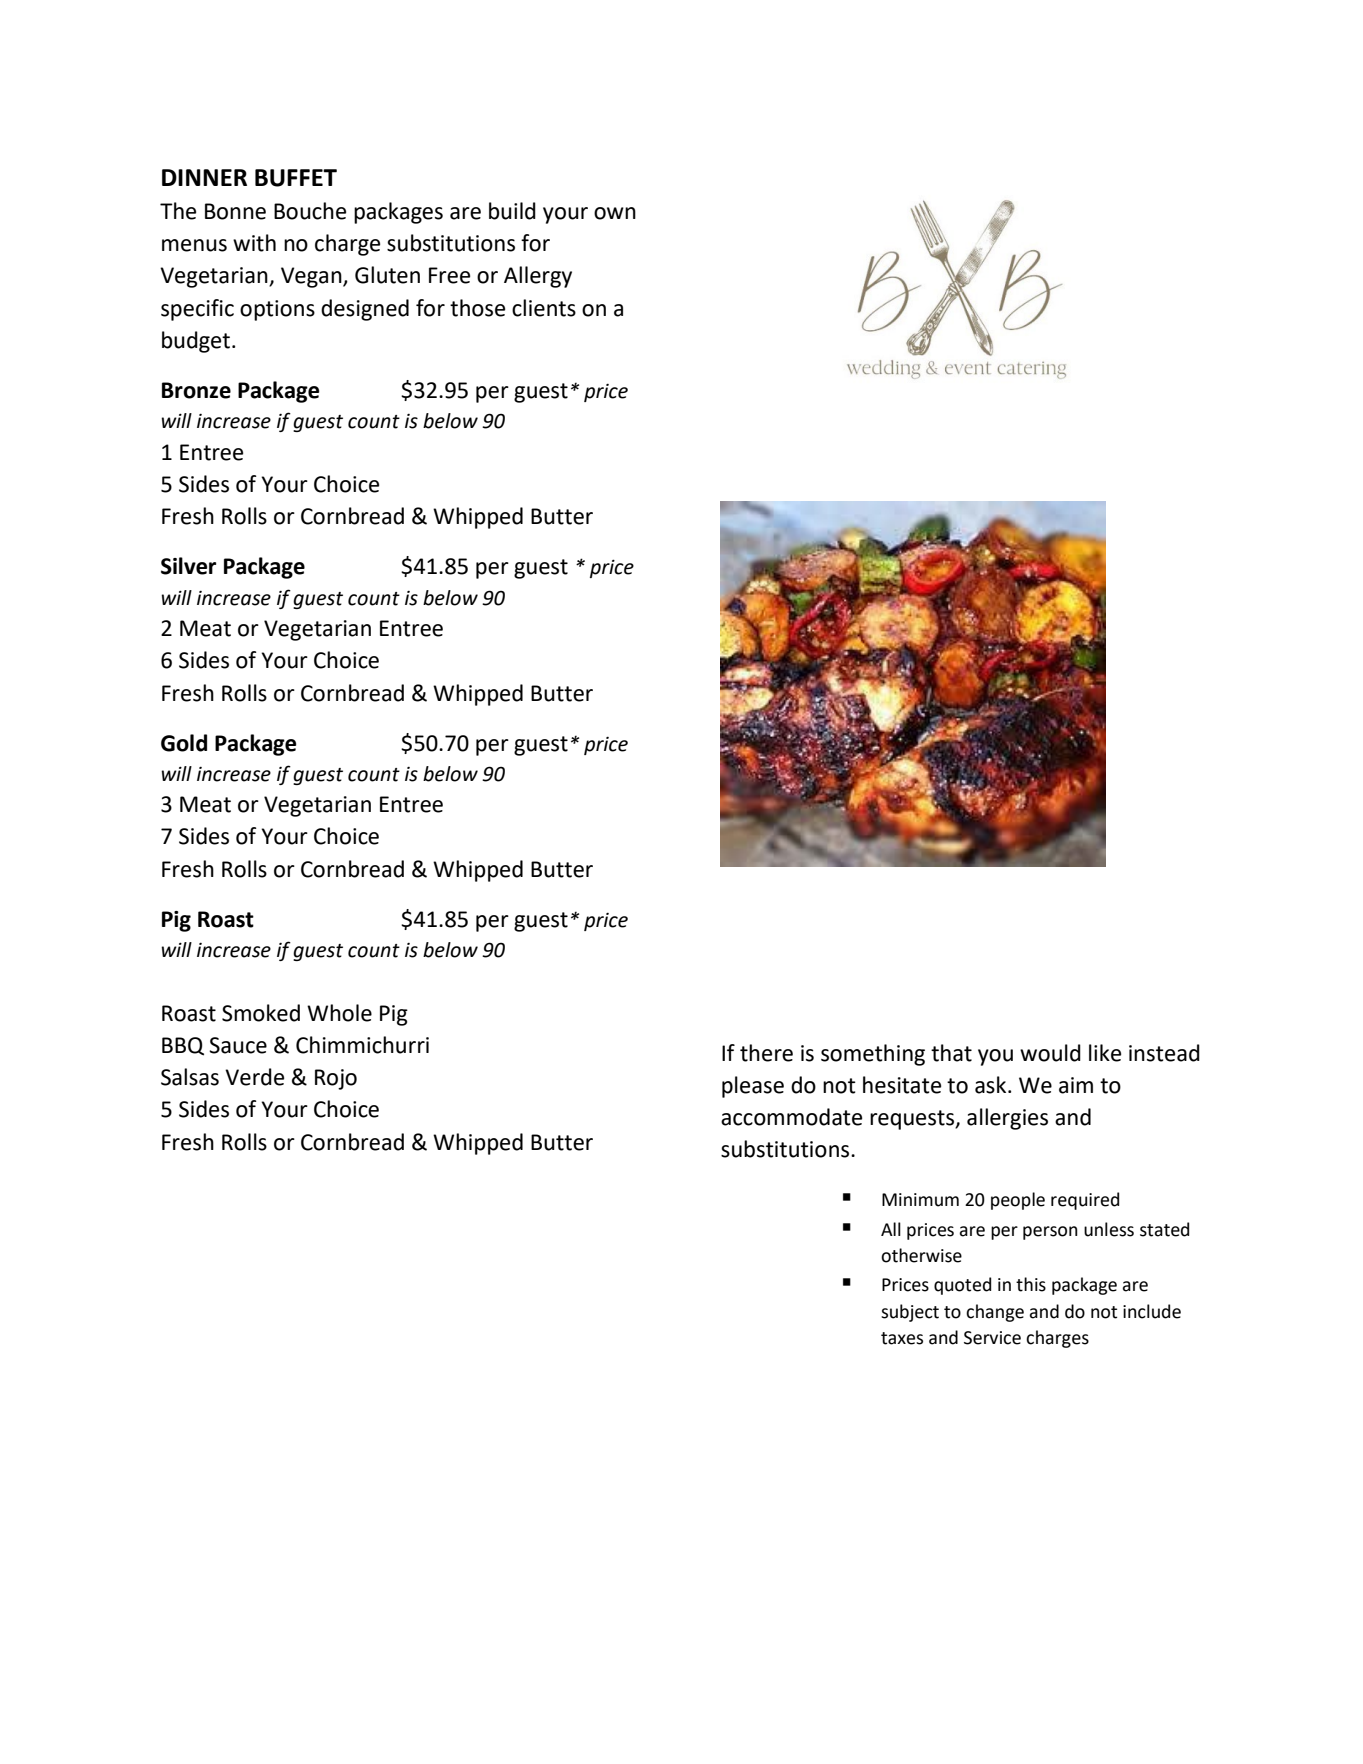 The height and width of the page is (1764, 1363). What do you see at coordinates (336, 1079) in the page?
I see `Rojo` at bounding box center [336, 1079].
